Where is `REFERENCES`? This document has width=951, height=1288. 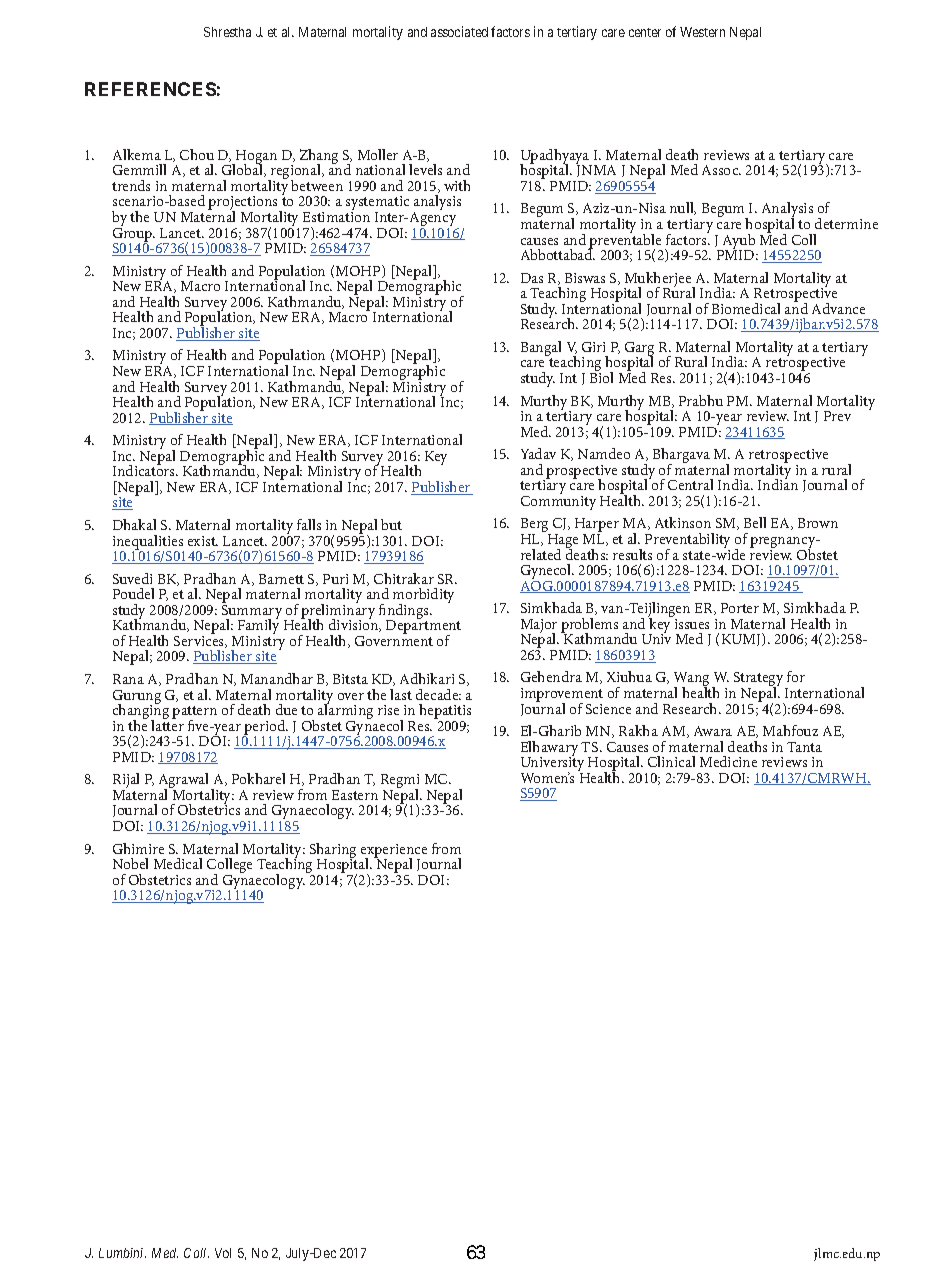
REFERENCES is located at coordinates (150, 89).
